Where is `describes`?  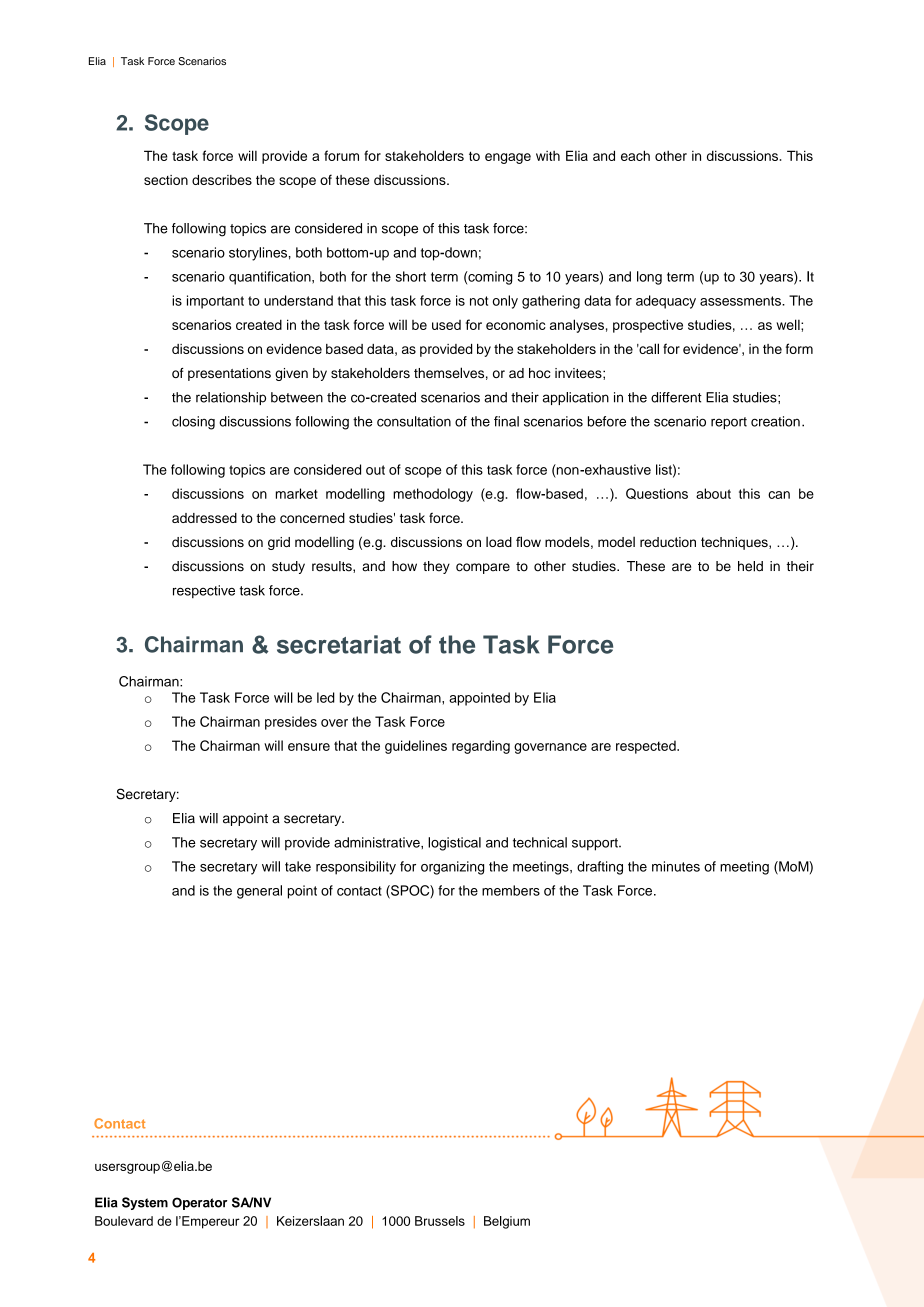 describes is located at coordinates (222, 180).
